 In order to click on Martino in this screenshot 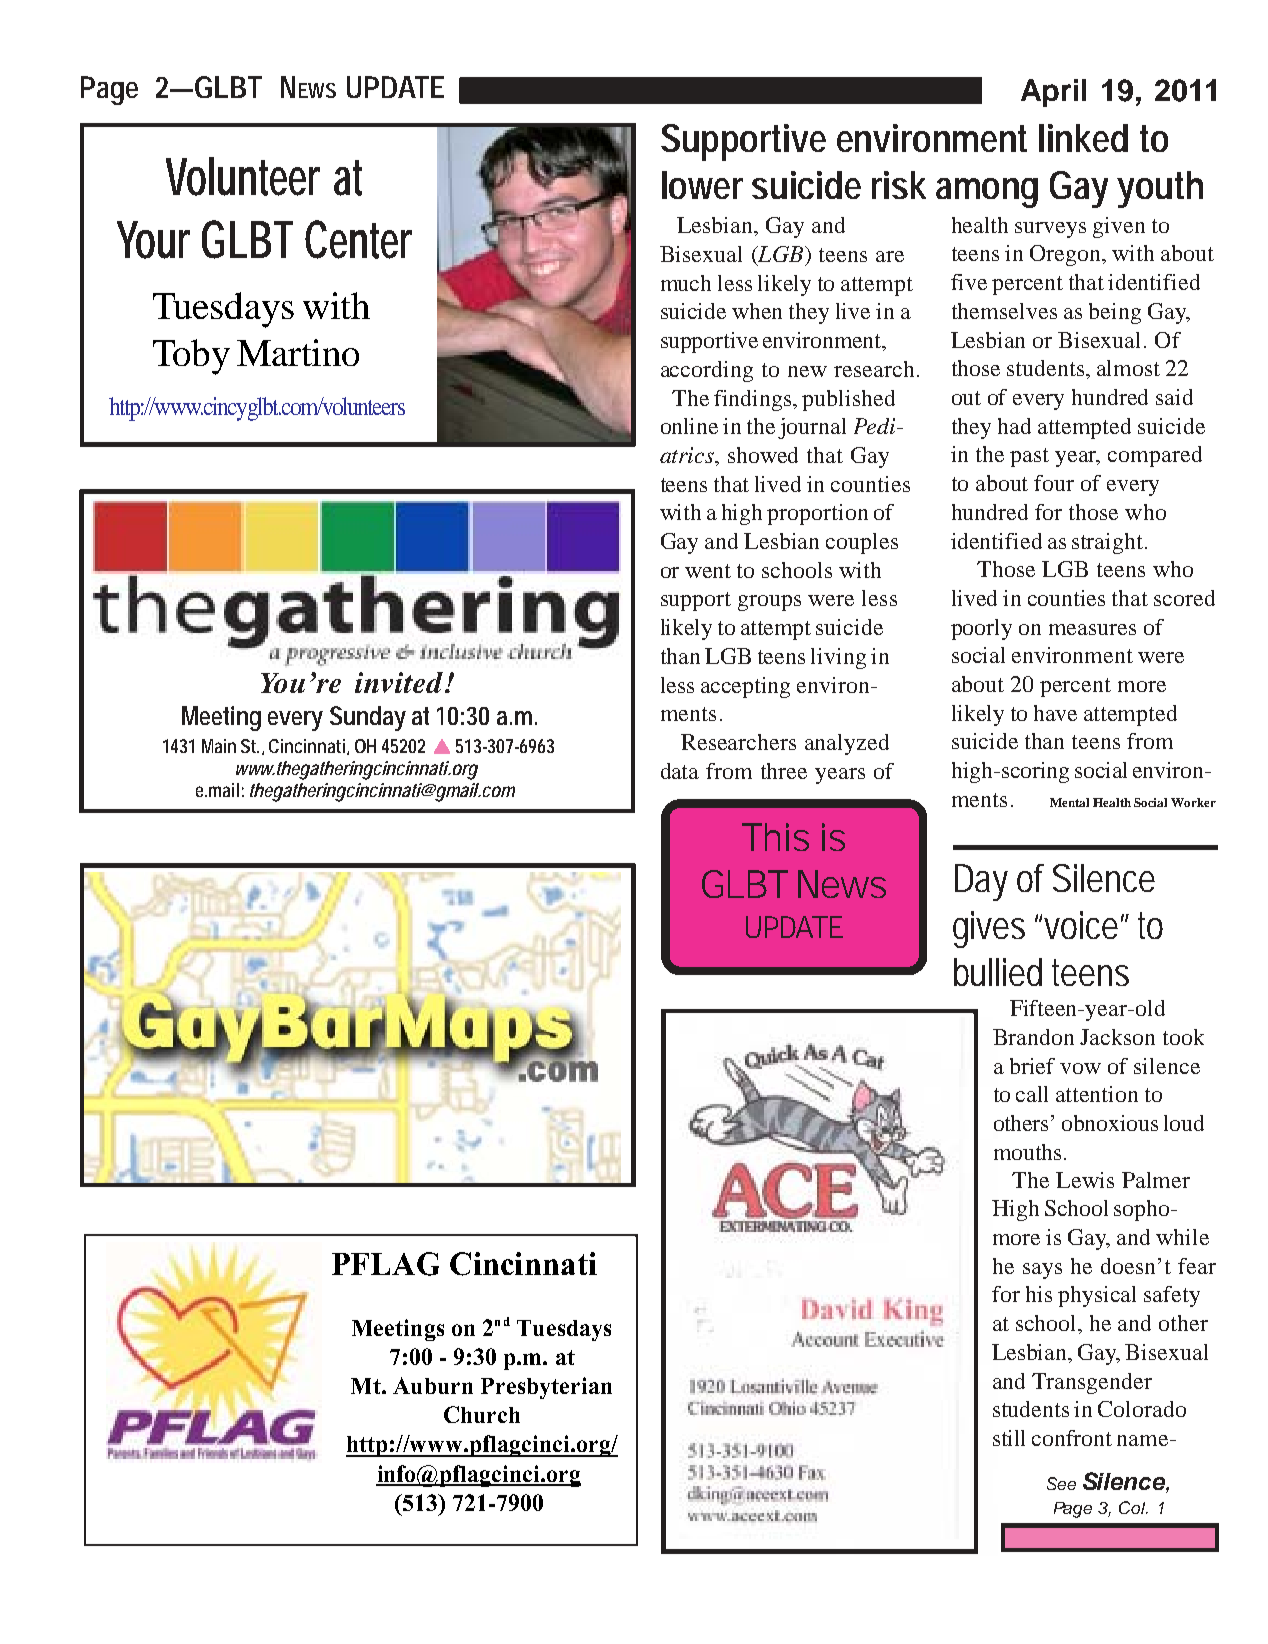, I will do `click(298, 352)`.
